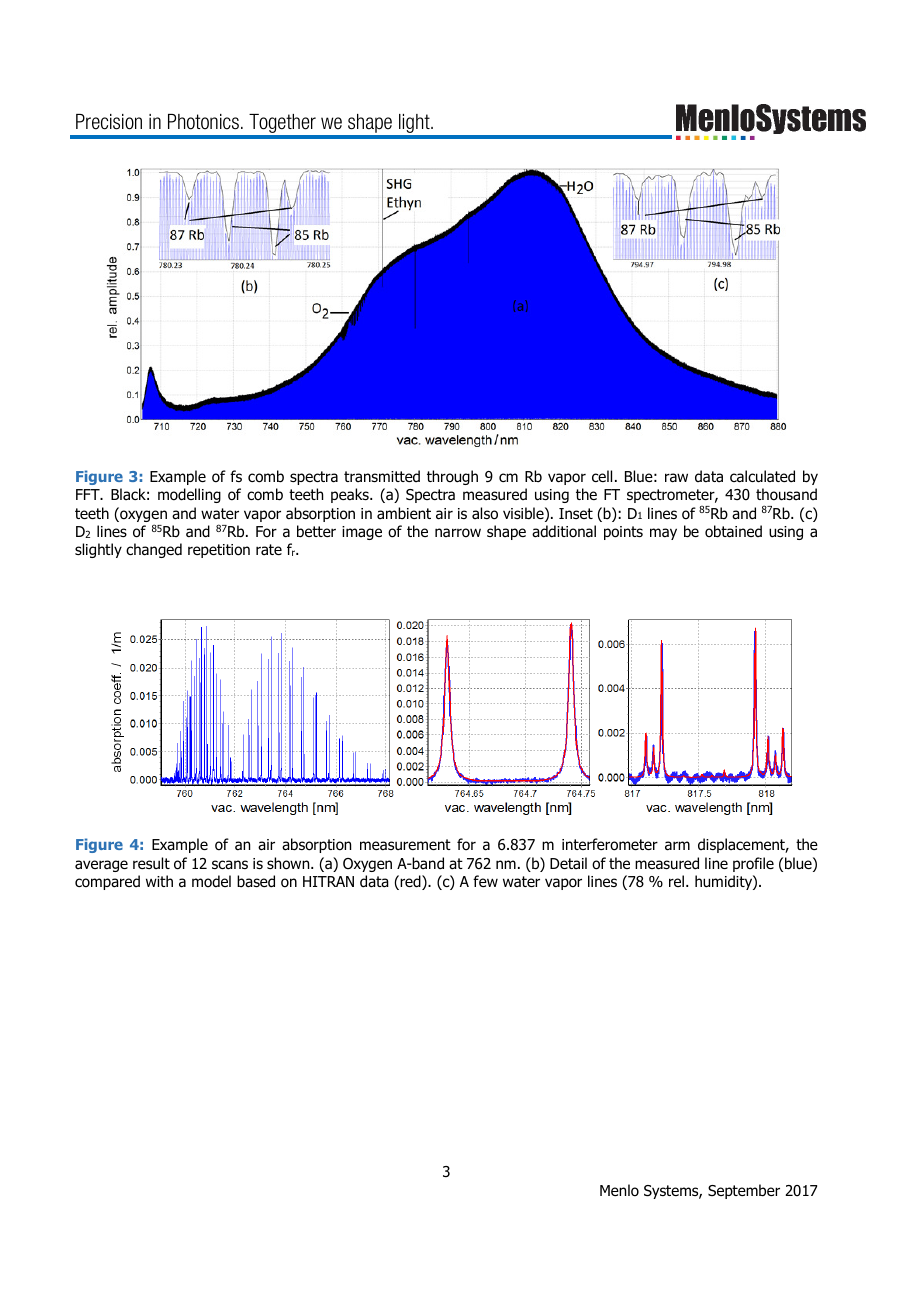 The width and height of the screenshot is (924, 1308). Describe the element at coordinates (109, 122) in the screenshot. I see `Precision` at that location.
